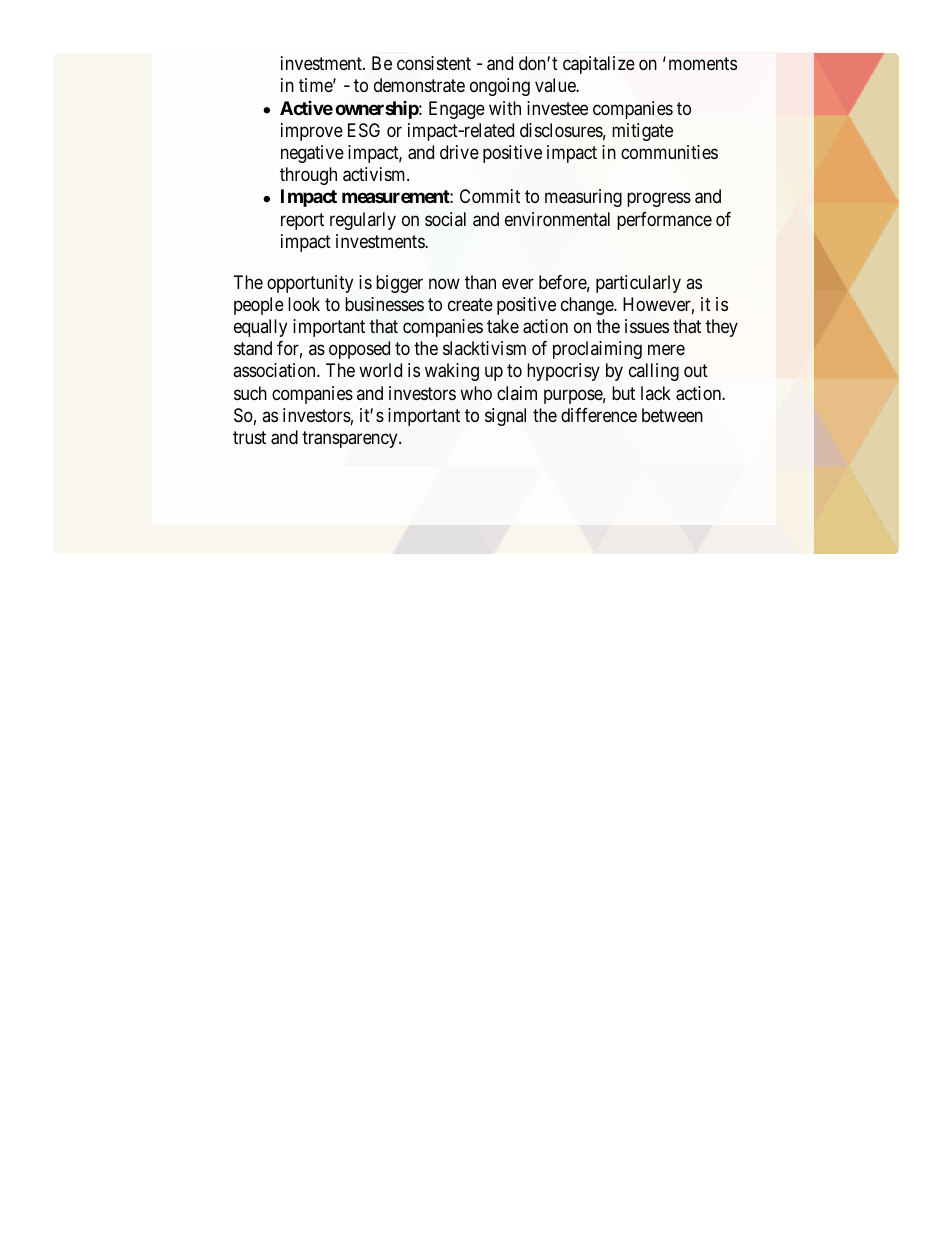 Image resolution: width=952 pixels, height=1233 pixels. What do you see at coordinates (505, 417) in the page?
I see `signal` at bounding box center [505, 417].
